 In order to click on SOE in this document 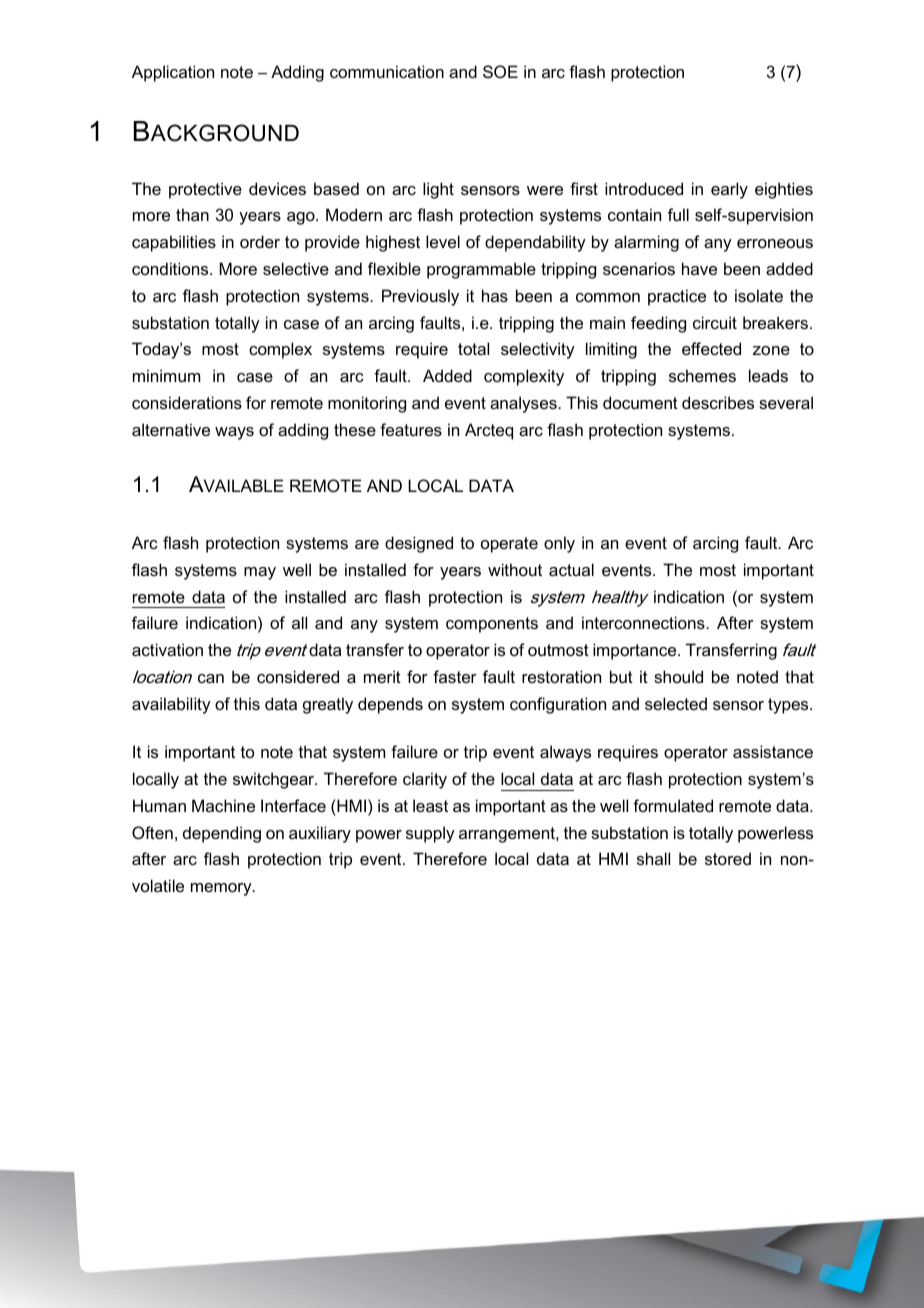, I will do `click(500, 71)`.
